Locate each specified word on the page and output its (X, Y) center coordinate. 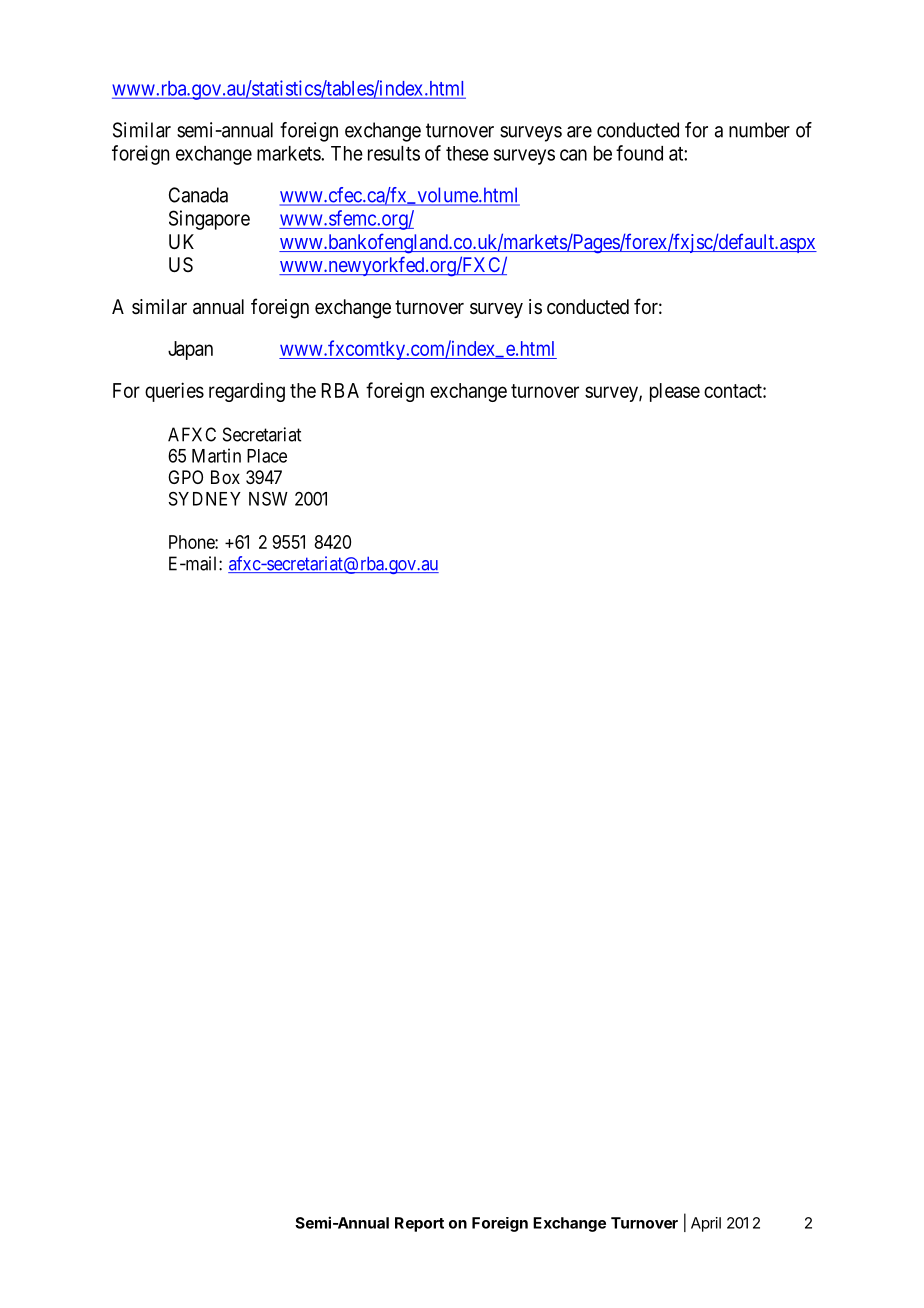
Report (419, 1224)
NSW (268, 498)
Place (267, 456)
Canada (198, 195)
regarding (247, 392)
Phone (192, 542)
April (706, 1224)
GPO (185, 477)
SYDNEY (205, 499)
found (639, 153)
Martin (216, 455)
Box (225, 477)
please (675, 392)
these (467, 153)
